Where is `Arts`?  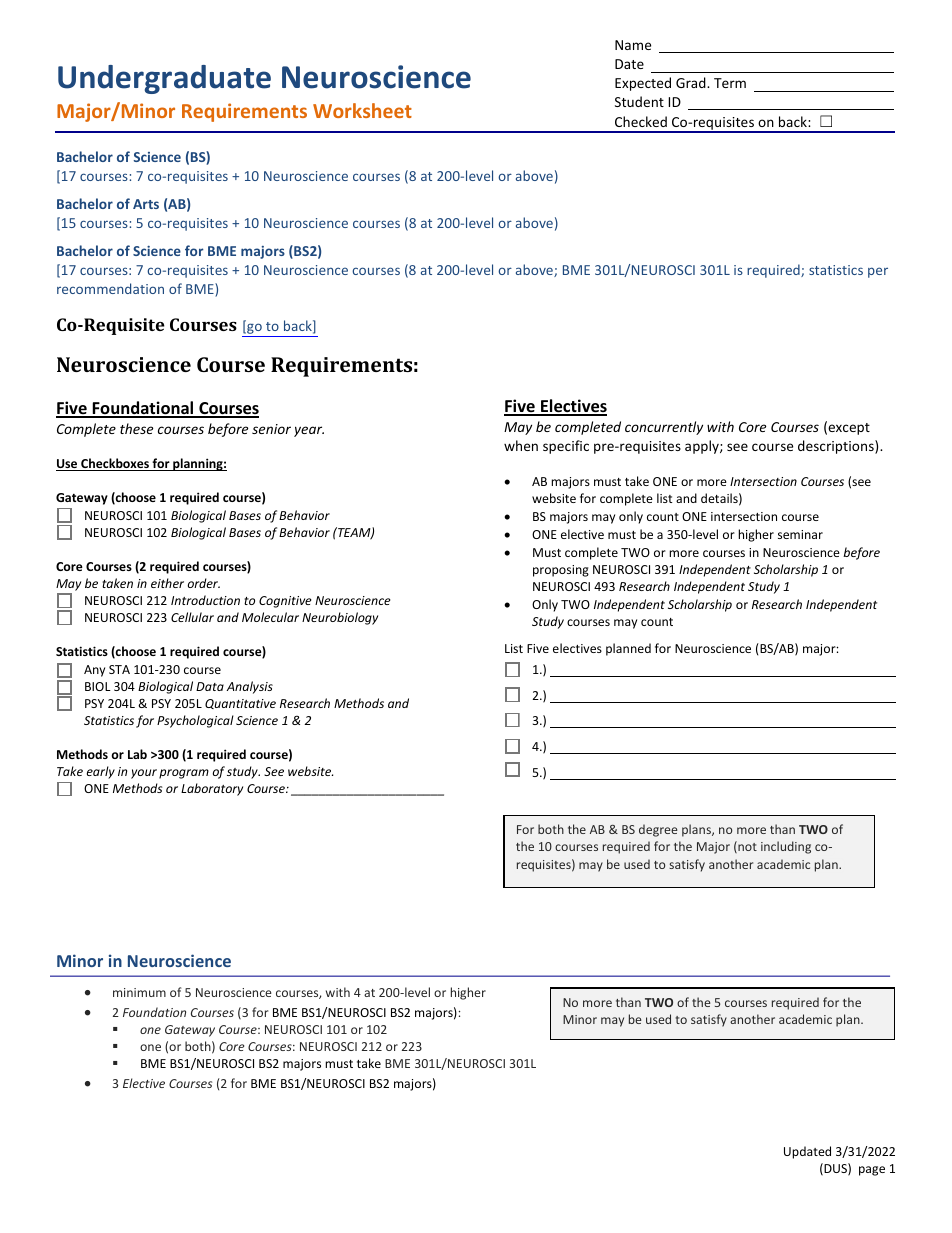
Arts is located at coordinates (146, 204).
